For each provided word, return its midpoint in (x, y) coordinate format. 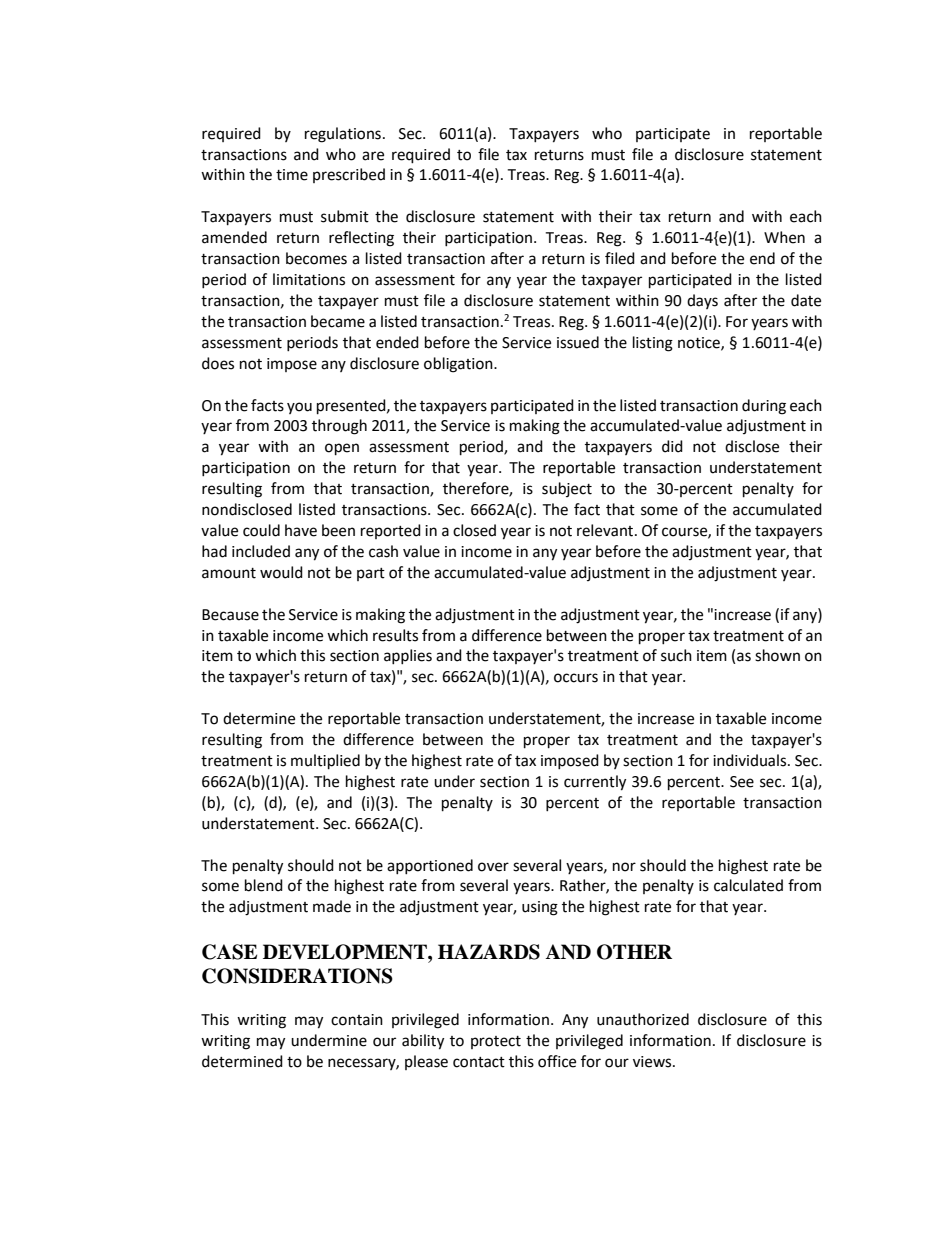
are (373, 156)
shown (777, 655)
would (281, 572)
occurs (576, 678)
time (292, 175)
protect (496, 1042)
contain (357, 1020)
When (784, 237)
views (653, 1062)
